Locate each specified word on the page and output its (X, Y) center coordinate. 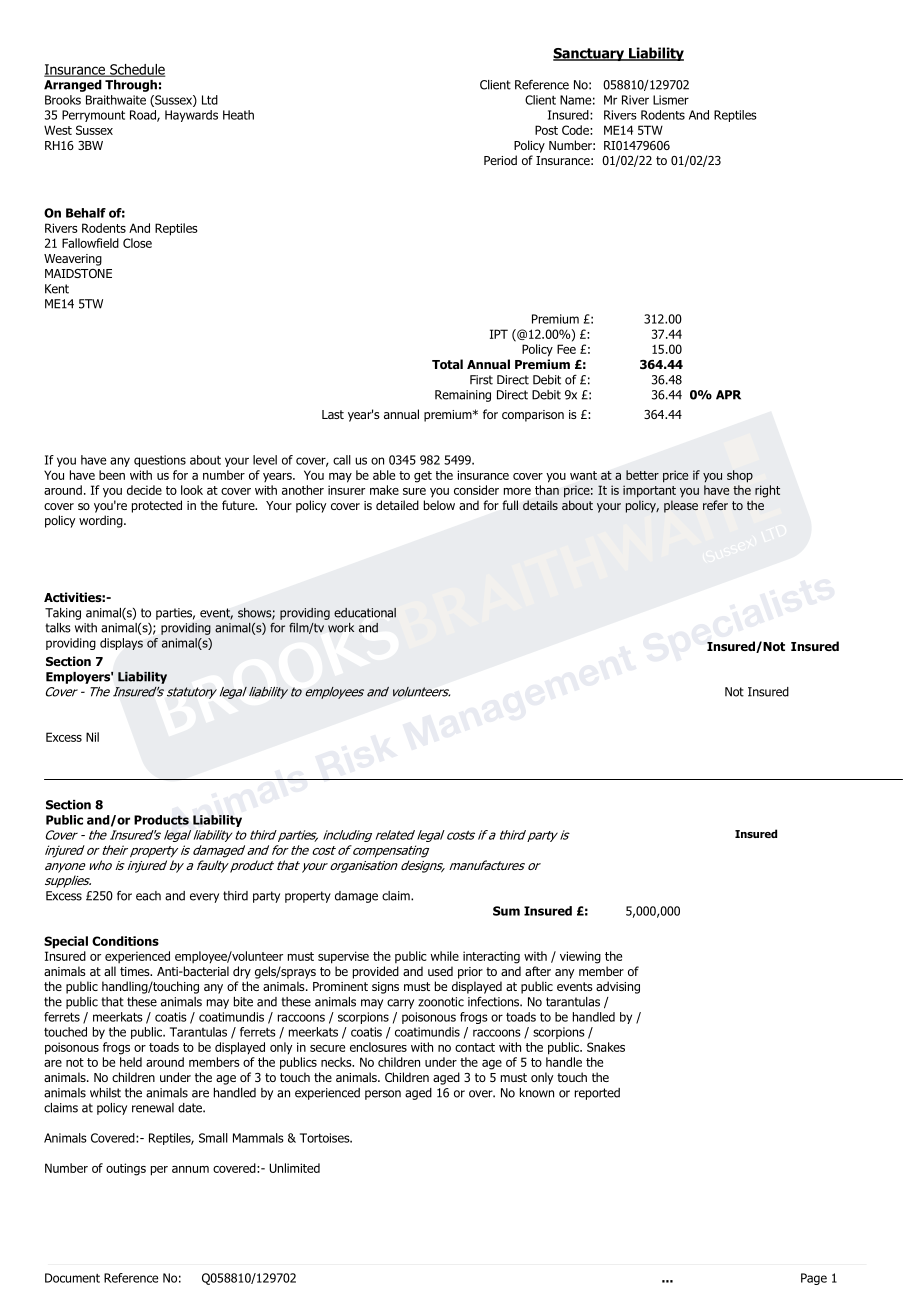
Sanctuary (589, 54)
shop (740, 476)
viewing (580, 957)
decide (144, 490)
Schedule (136, 70)
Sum (506, 911)
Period (500, 160)
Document (72, 1278)
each (148, 896)
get (423, 477)
